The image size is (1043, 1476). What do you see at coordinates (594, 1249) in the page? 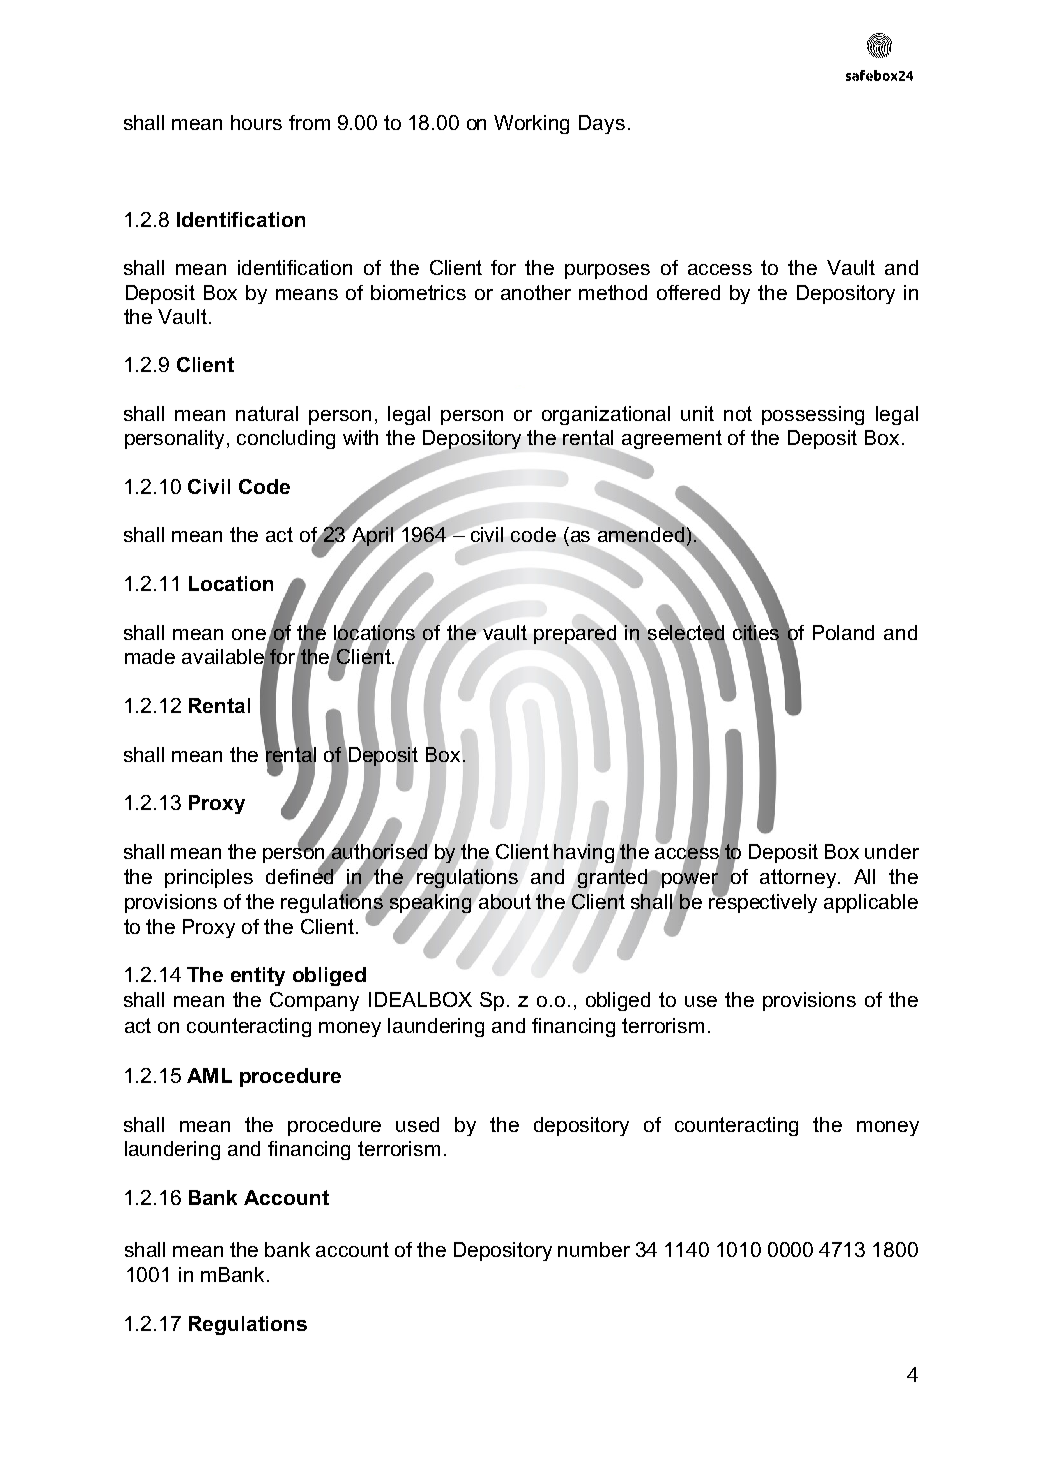
I see `number` at bounding box center [594, 1249].
